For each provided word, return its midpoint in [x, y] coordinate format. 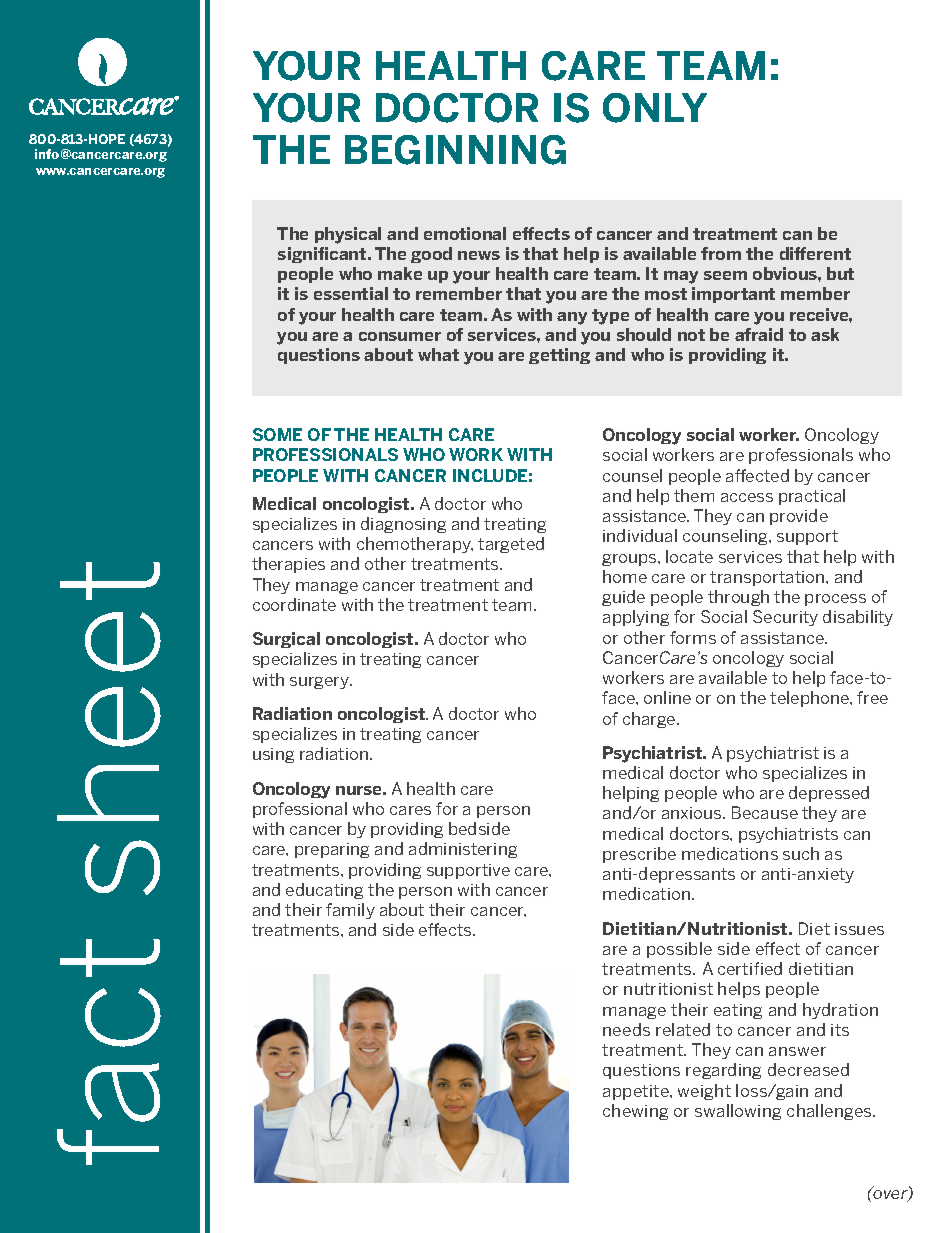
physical [348, 235]
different [815, 253]
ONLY [655, 108]
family [350, 911]
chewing [635, 1112]
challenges [830, 1112]
